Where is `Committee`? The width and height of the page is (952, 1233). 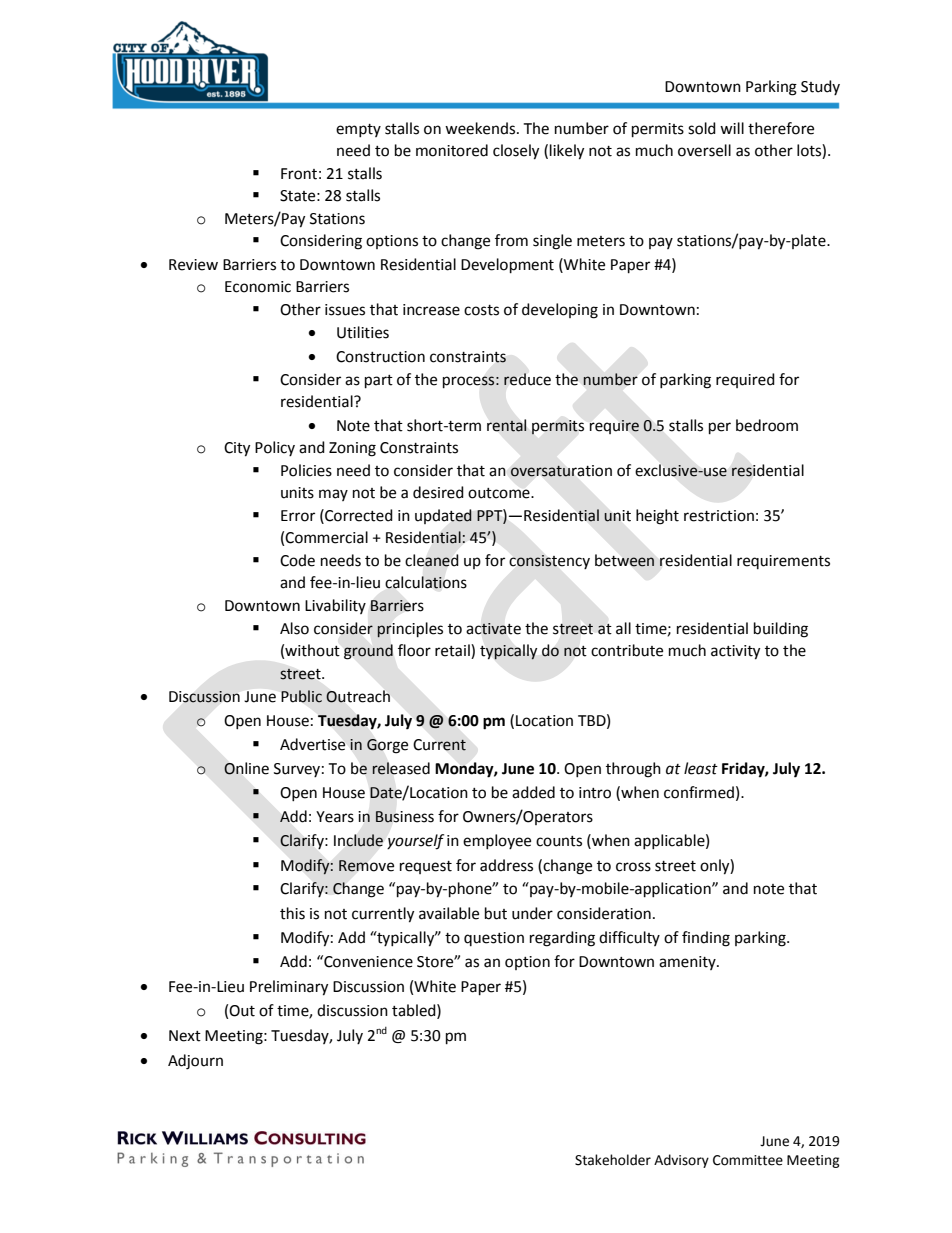
Committee is located at coordinates (748, 1160).
